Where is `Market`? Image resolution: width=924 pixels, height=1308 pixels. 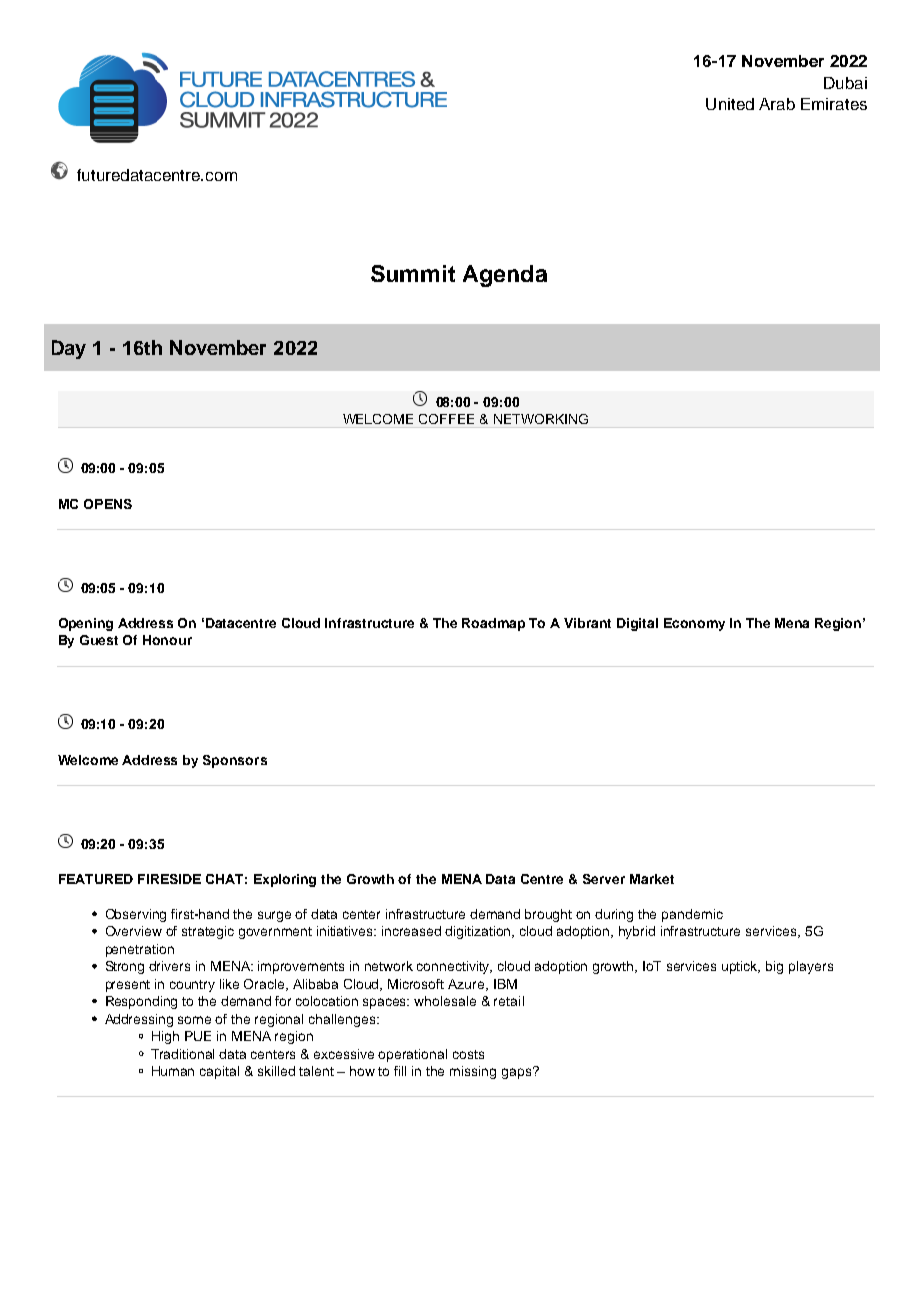 Market is located at coordinates (652, 879).
